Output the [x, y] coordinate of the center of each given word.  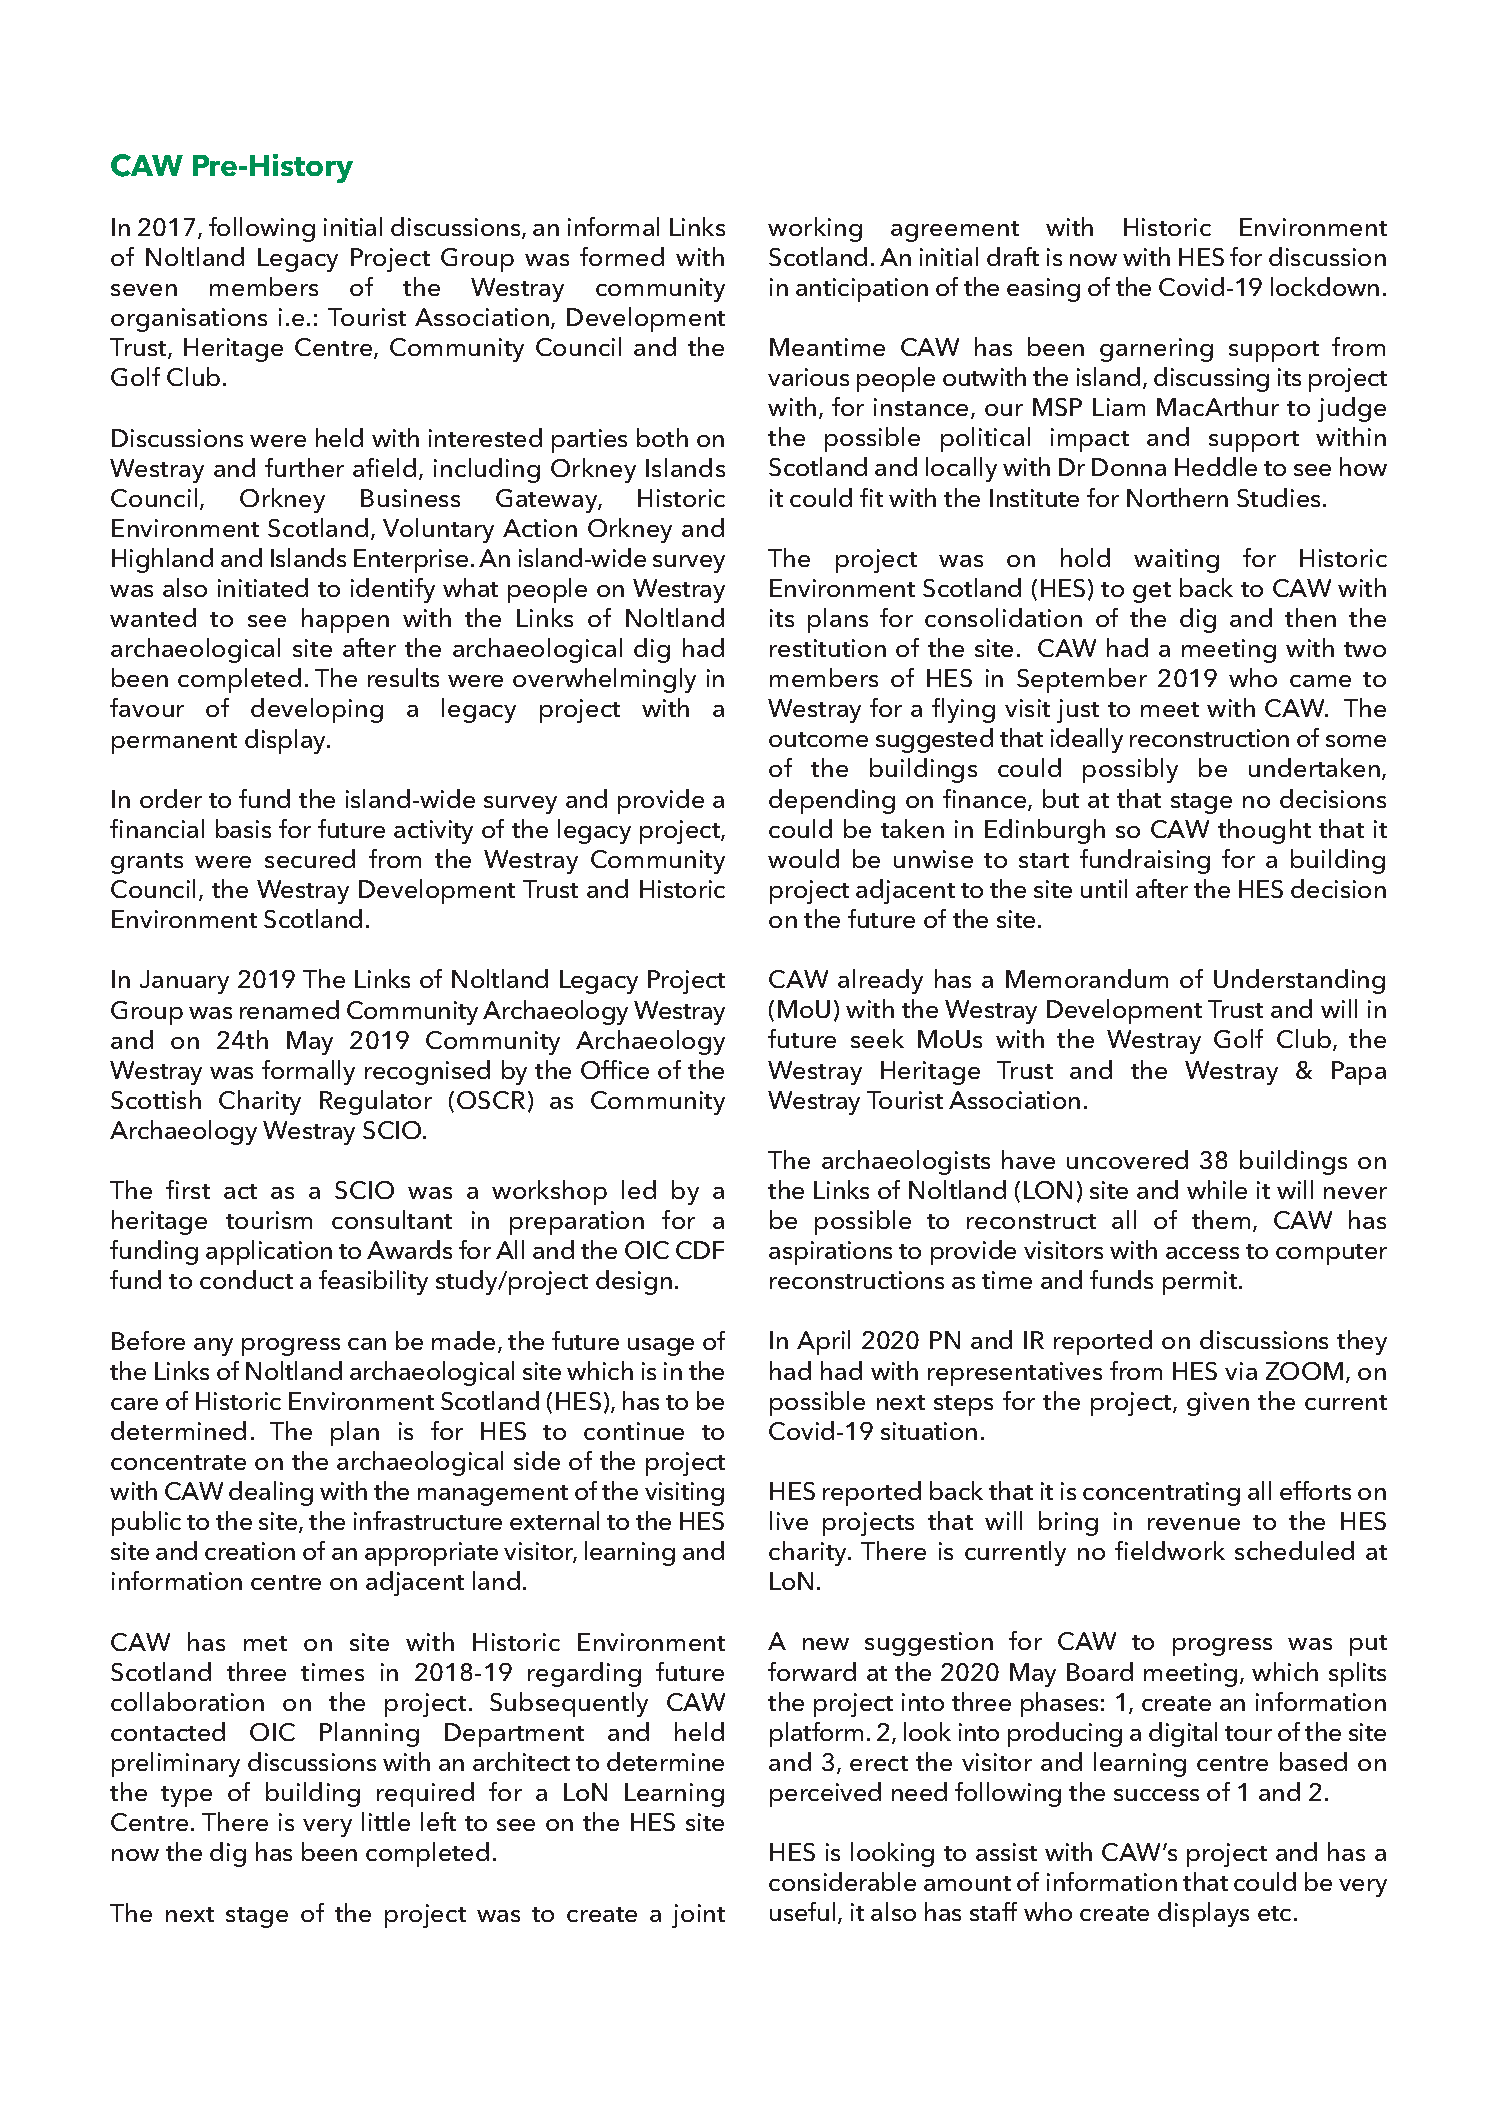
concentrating [1161, 1494]
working [815, 229]
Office [615, 1069]
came [1320, 681]
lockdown [1325, 286]
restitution [828, 648]
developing [317, 710]
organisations [189, 320]
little [386, 1821]
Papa [1359, 1073]
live [789, 1520]
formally [308, 1072]
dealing [271, 1493]
